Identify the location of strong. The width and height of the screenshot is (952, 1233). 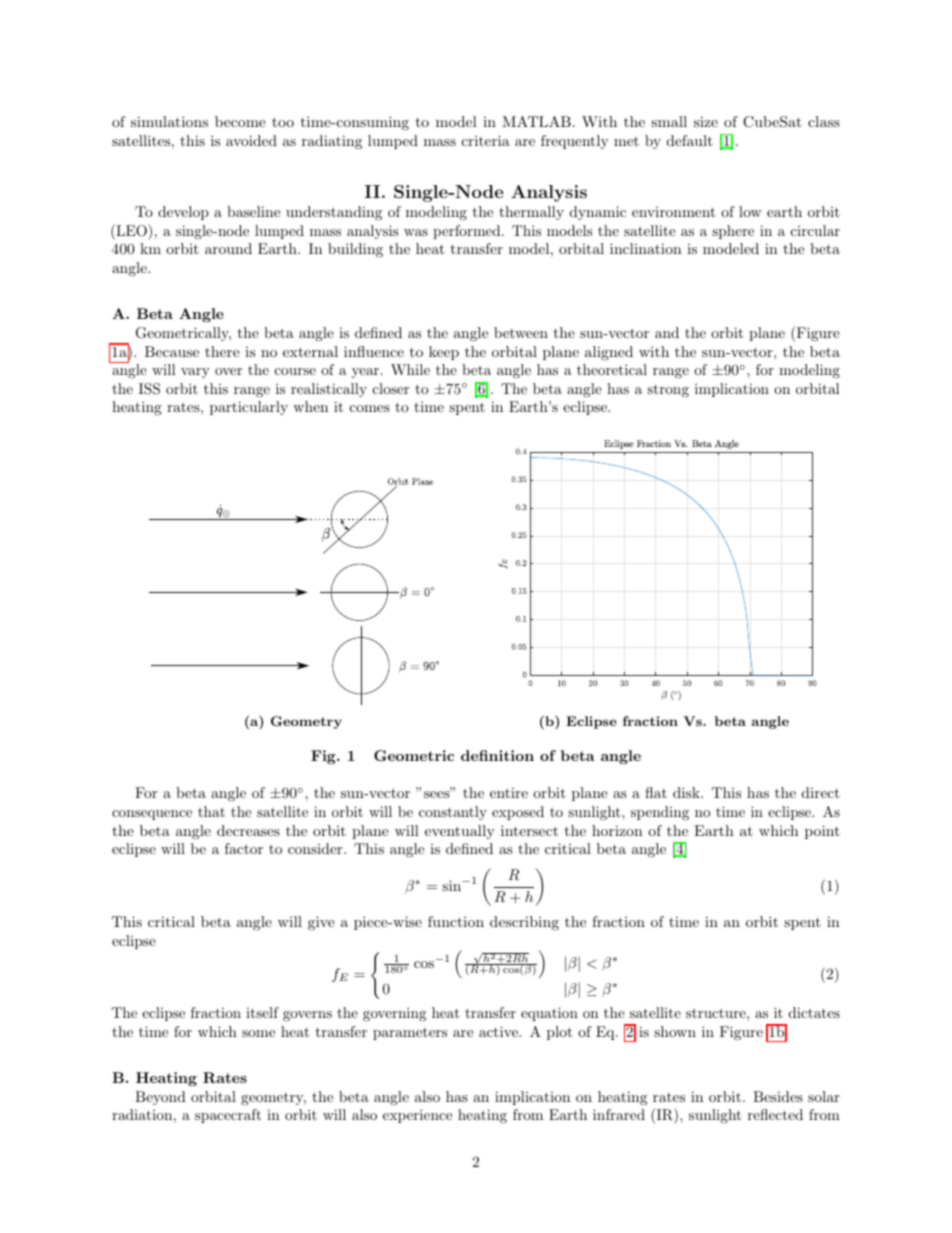
(668, 390).
